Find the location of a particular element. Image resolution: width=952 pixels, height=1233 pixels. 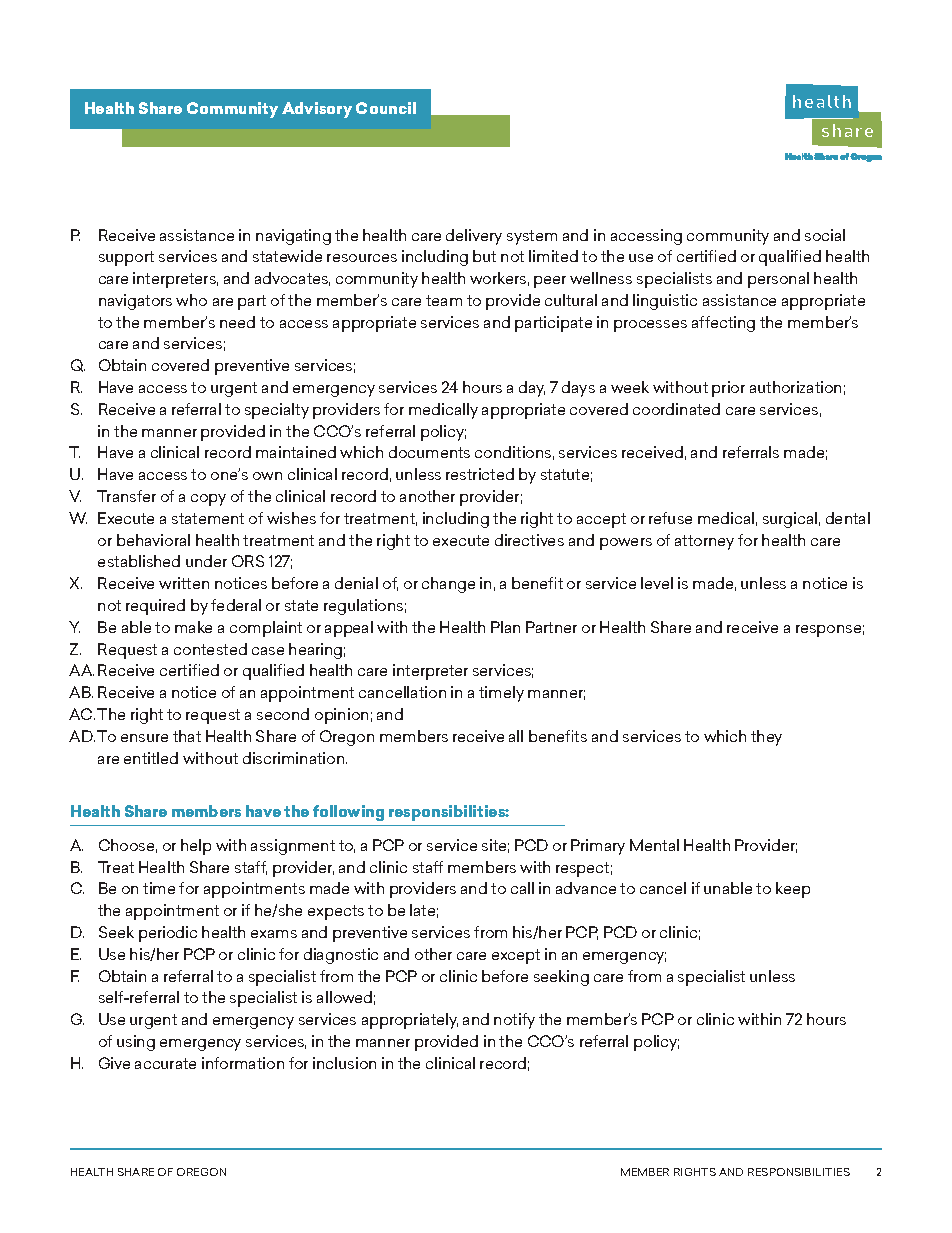

team is located at coordinates (444, 300).
